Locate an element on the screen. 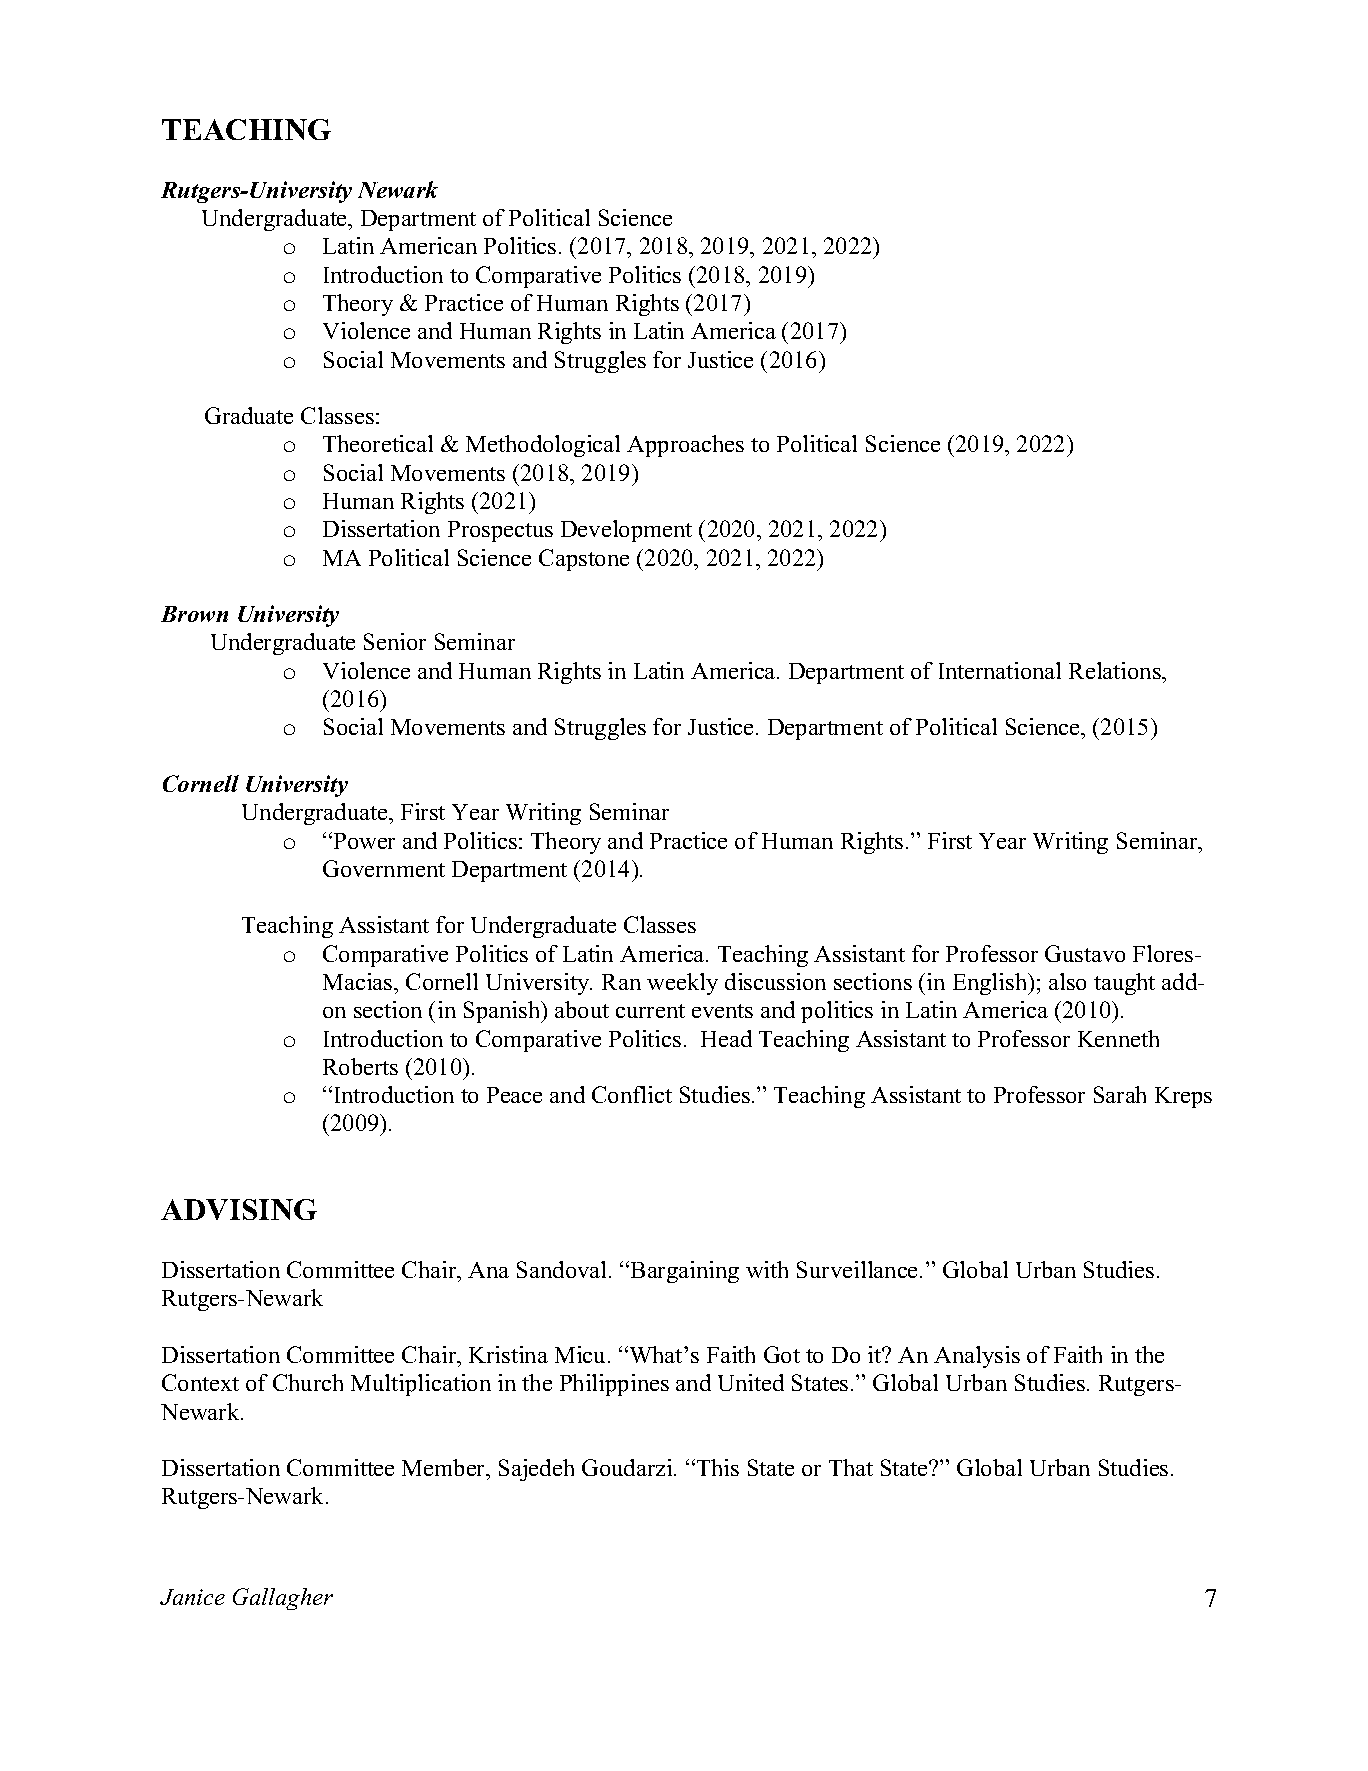 The height and width of the screenshot is (1771, 1368). Church is located at coordinates (308, 1382).
